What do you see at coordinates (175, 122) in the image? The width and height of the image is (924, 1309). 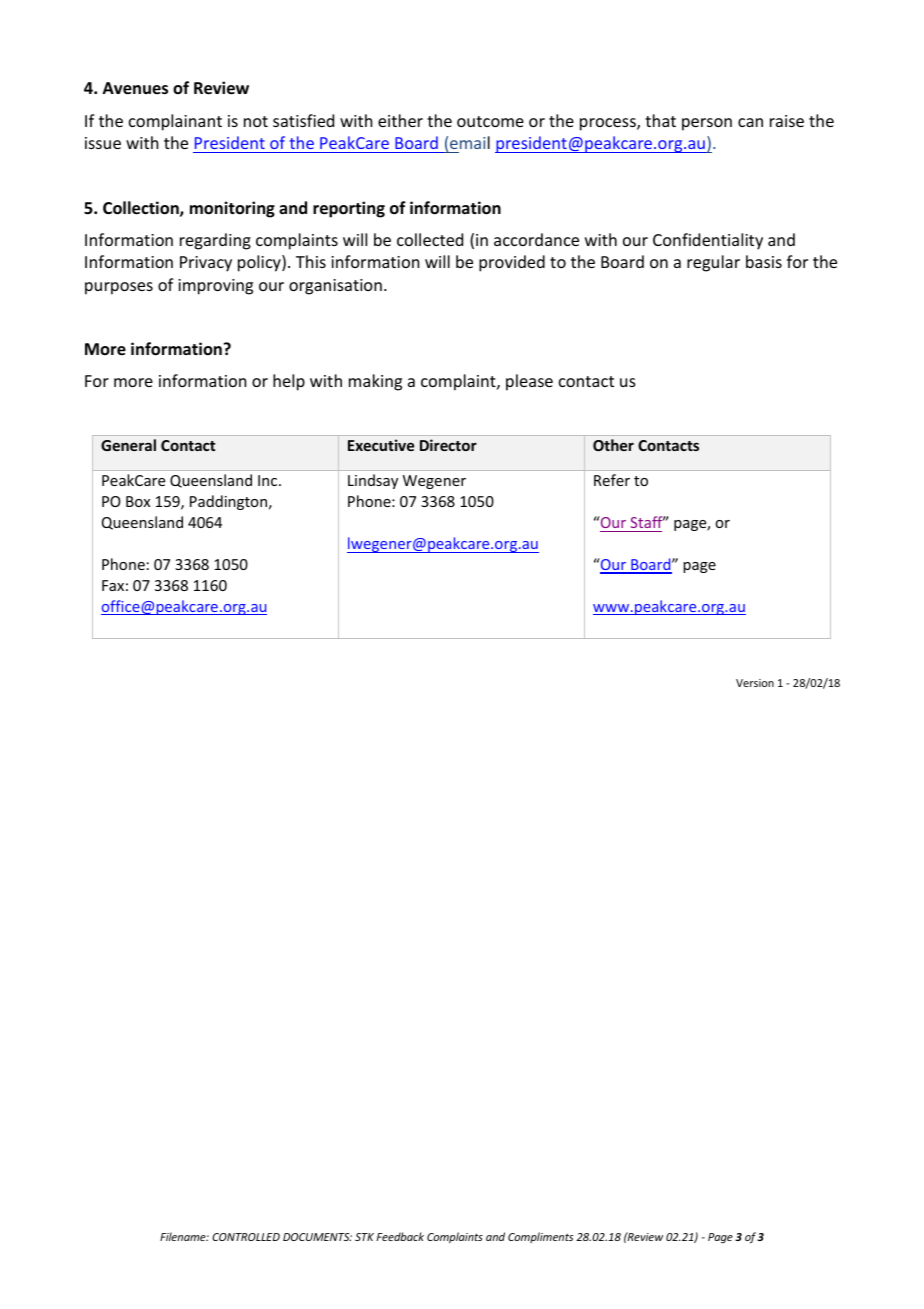 I see `complainant` at bounding box center [175, 122].
